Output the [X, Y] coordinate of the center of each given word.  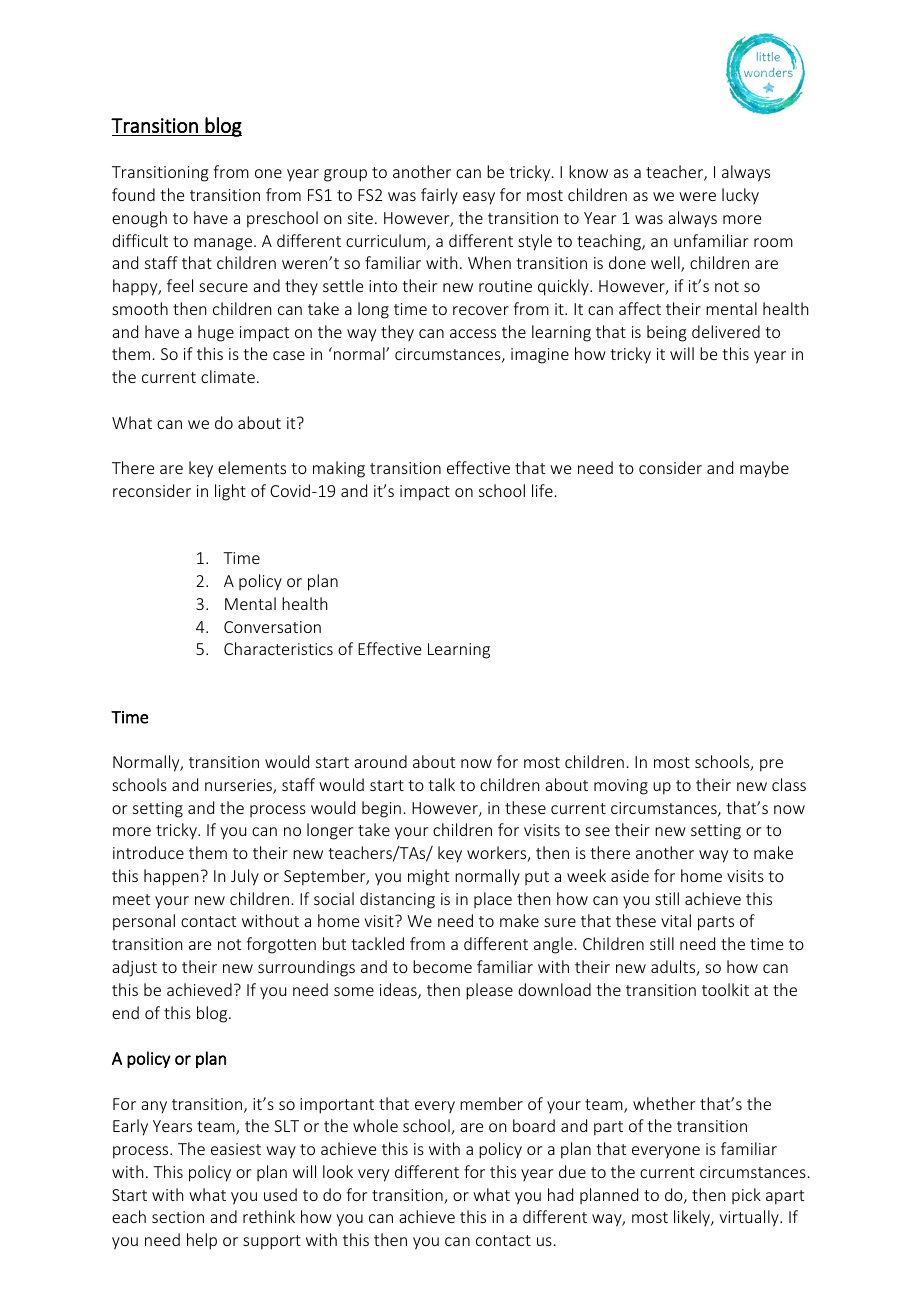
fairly [439, 196]
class [789, 784]
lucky [740, 196]
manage [223, 244]
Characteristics [278, 648]
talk [441, 784]
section [178, 1217]
